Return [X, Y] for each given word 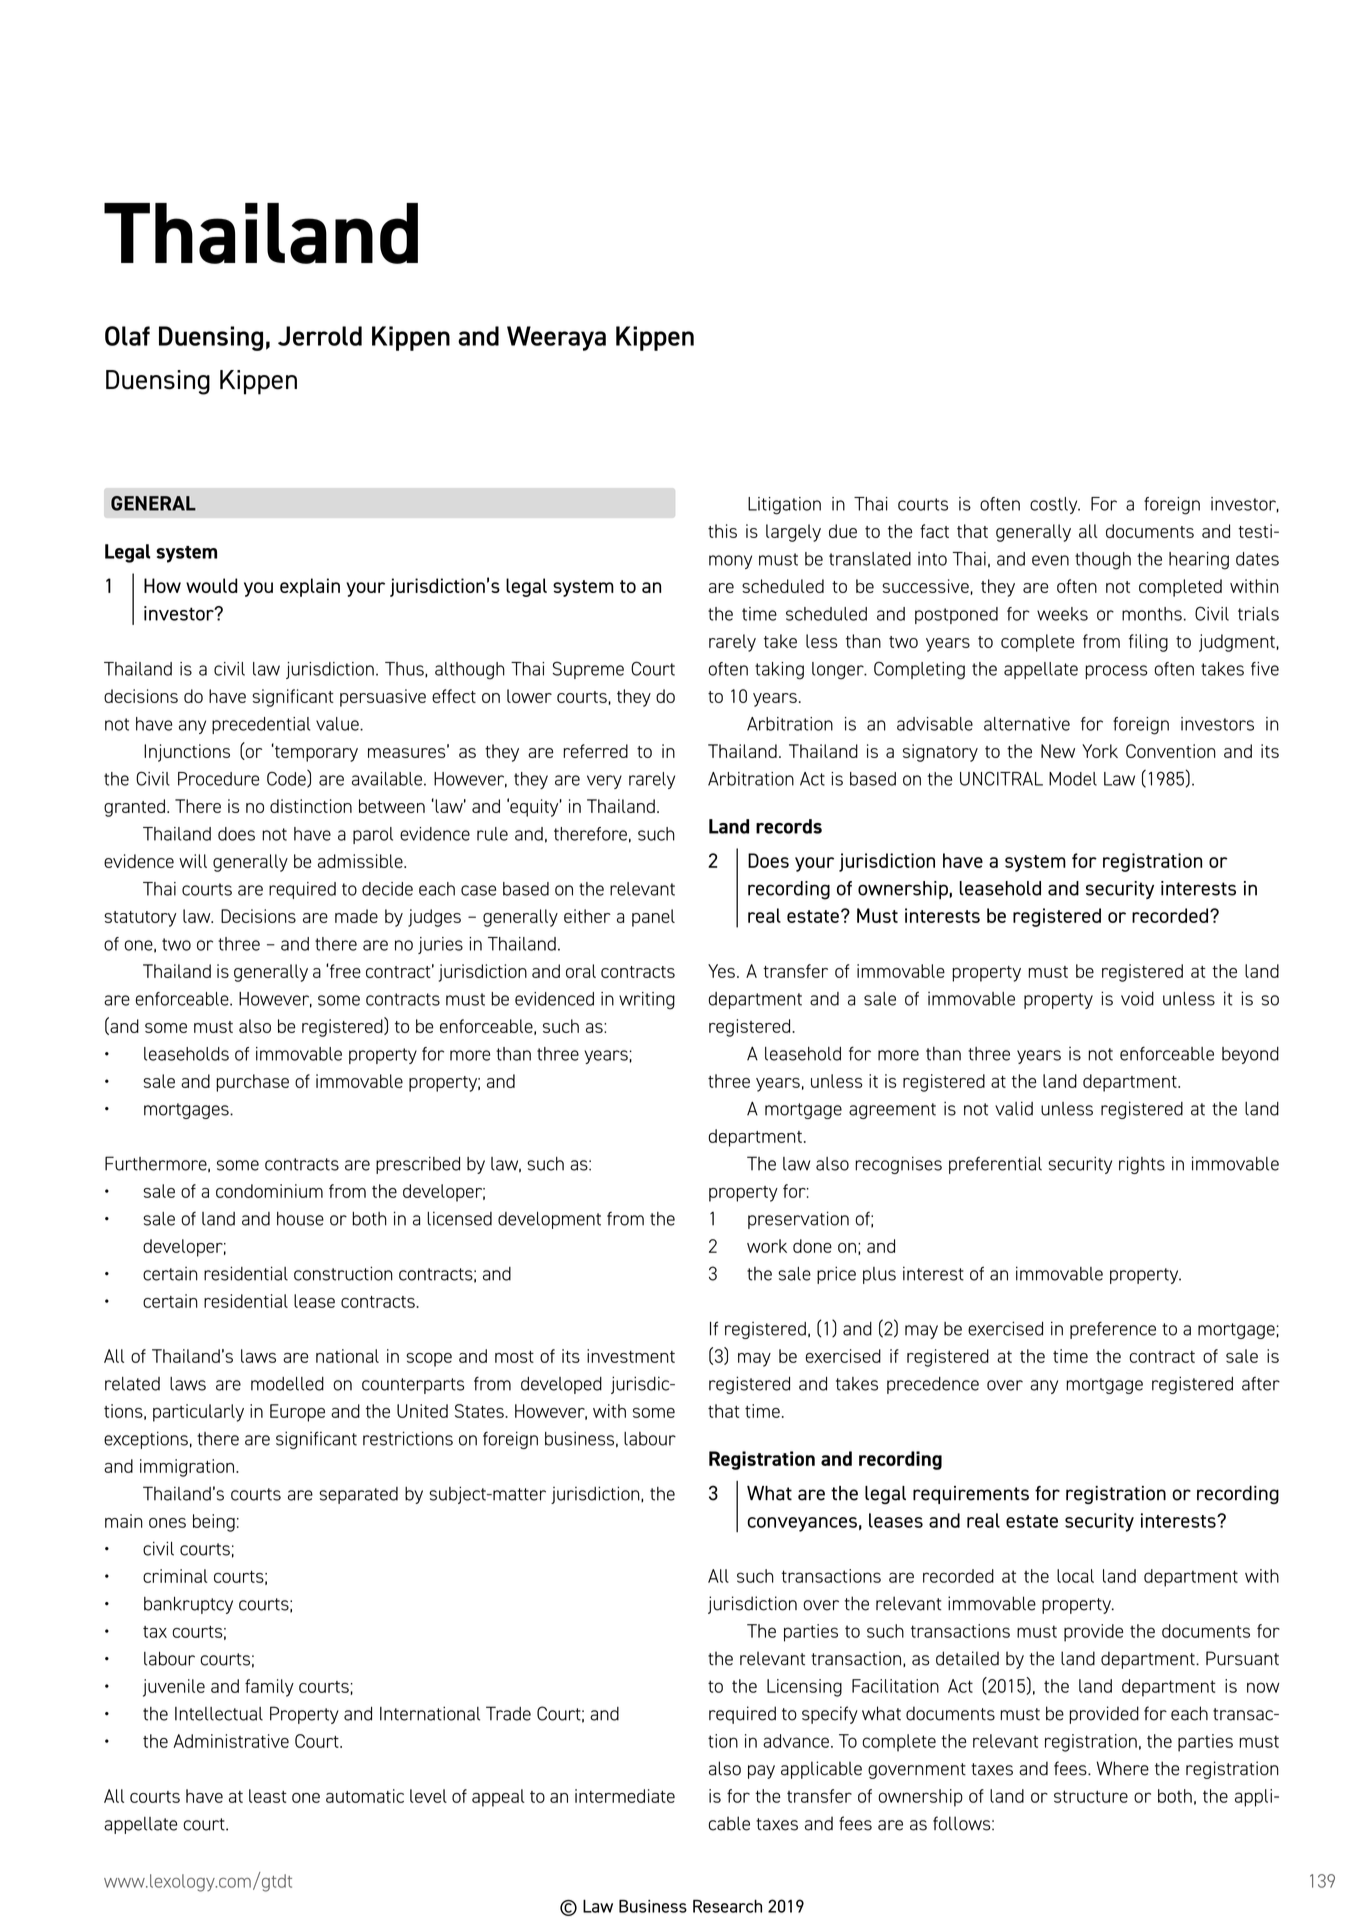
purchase [252, 1083]
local [1075, 1576]
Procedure [218, 779]
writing [647, 1001]
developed [561, 1385]
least [268, 1796]
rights [1142, 1165]
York [1100, 751]
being [214, 1523]
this [722, 531]
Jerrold [320, 336]
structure [1091, 1796]
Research [727, 1906]
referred [595, 751]
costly [1055, 505]
